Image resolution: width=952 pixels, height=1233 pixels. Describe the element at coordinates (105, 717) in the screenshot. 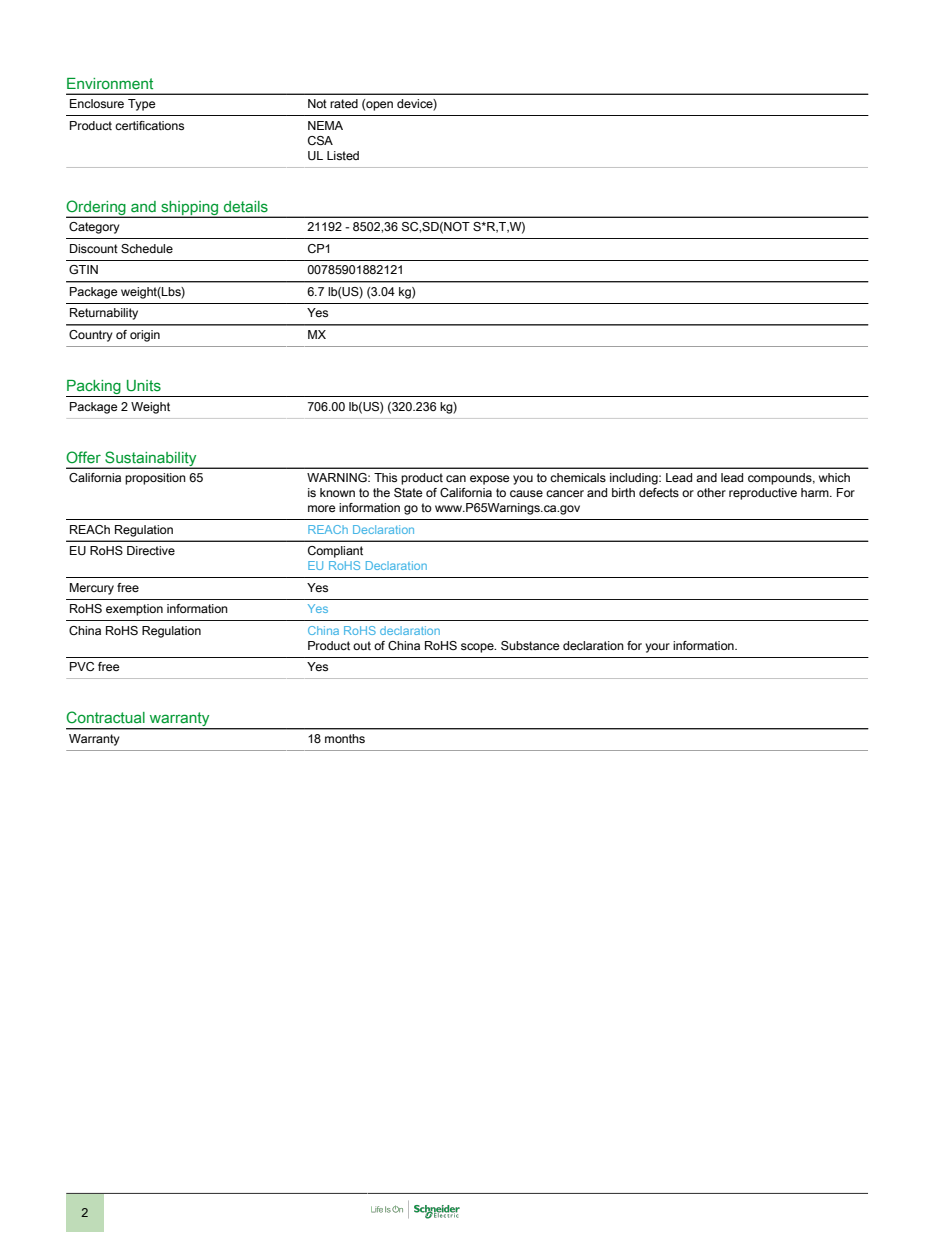

I see `Contractual` at that location.
